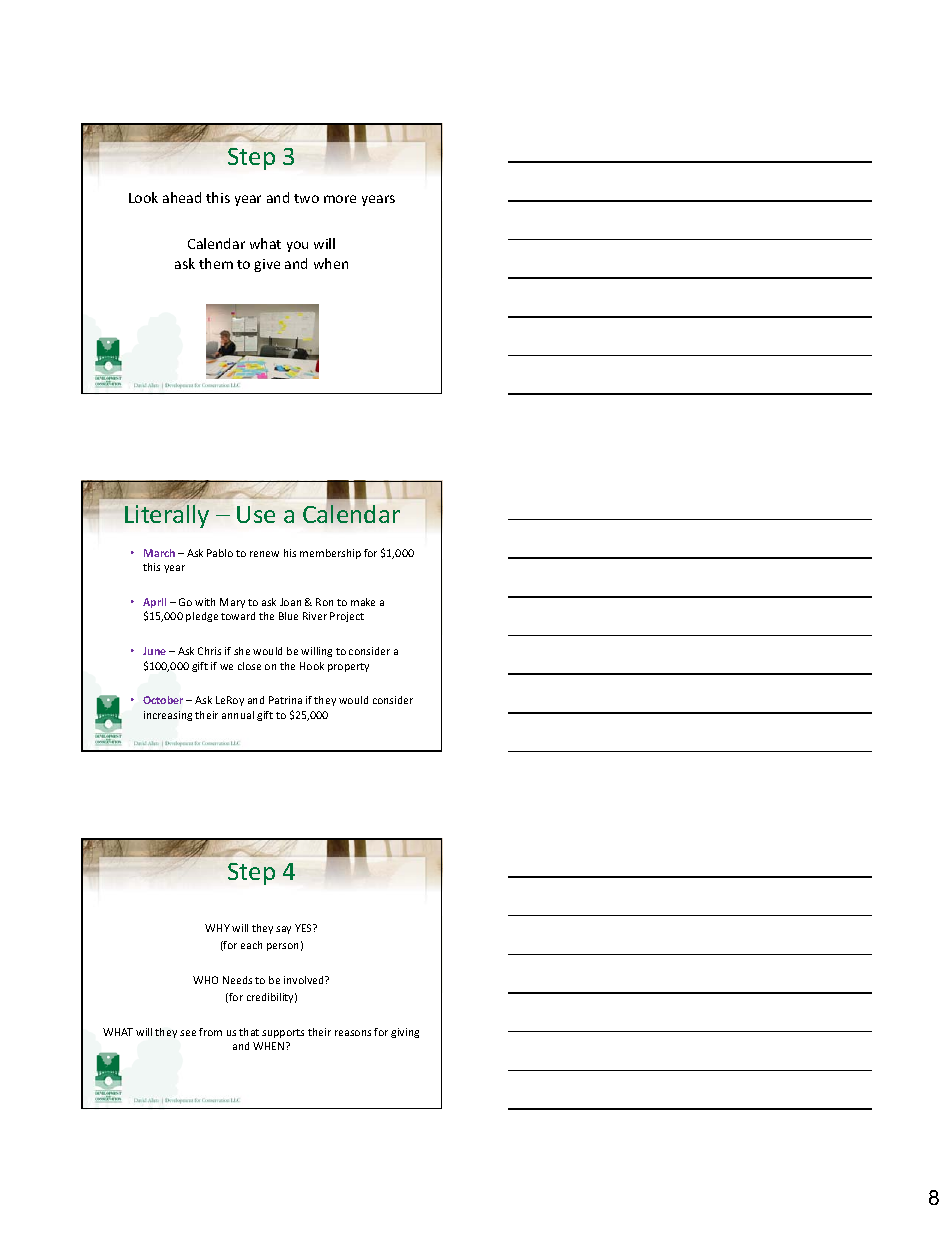 The height and width of the image is (1233, 952). I want to click on Literally, so click(167, 515).
